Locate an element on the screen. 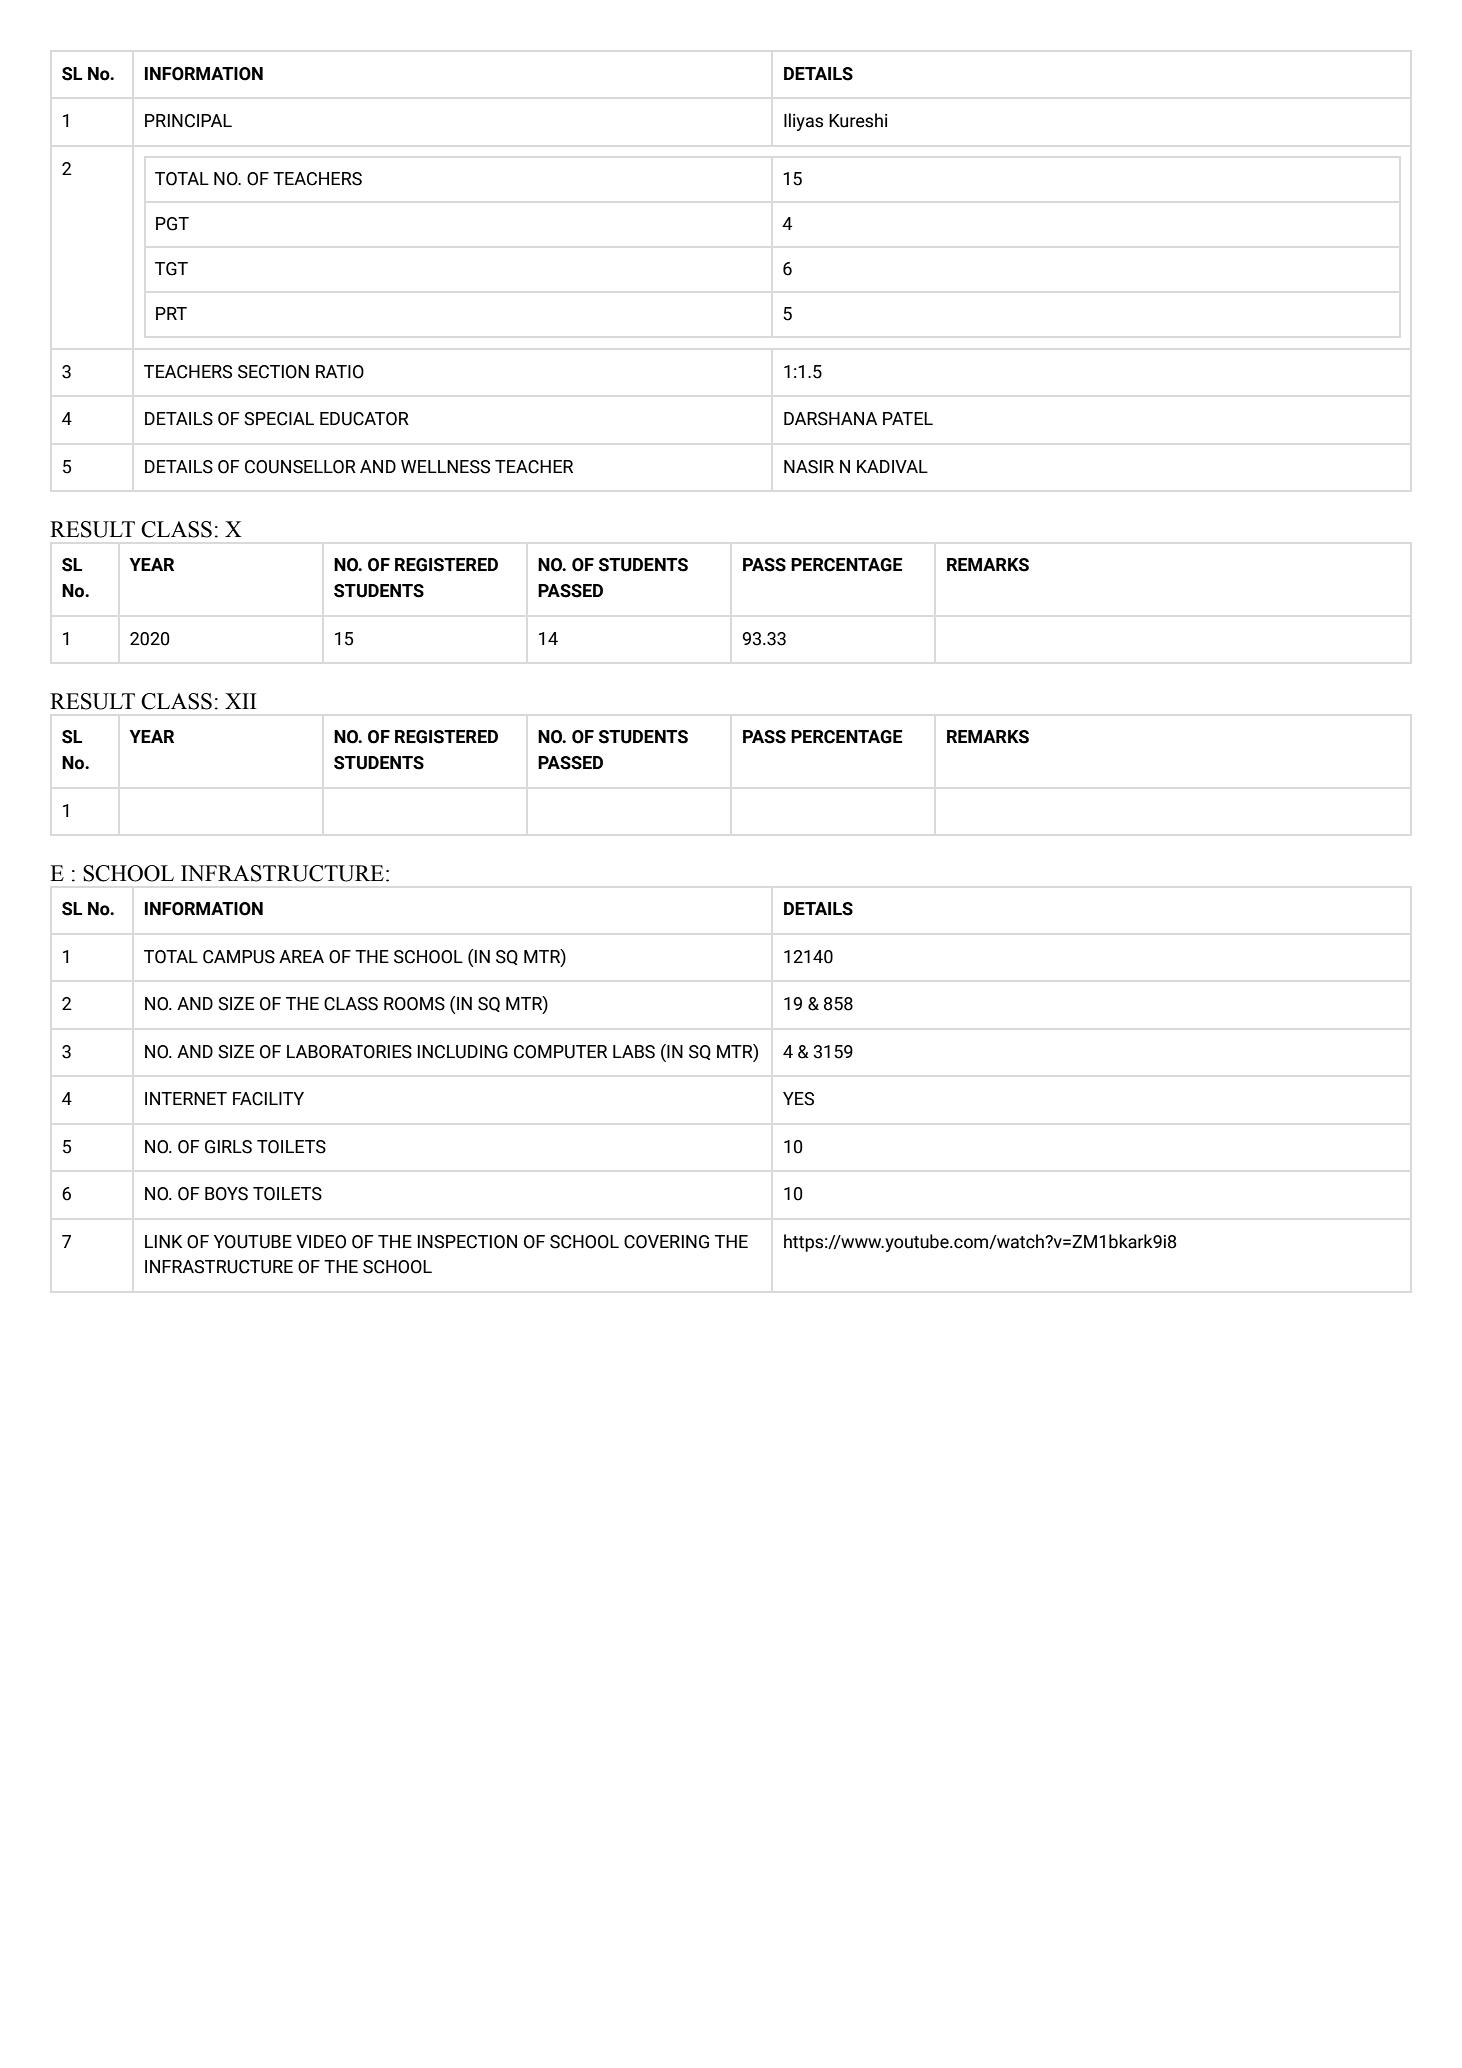  YES is located at coordinates (798, 1099).
